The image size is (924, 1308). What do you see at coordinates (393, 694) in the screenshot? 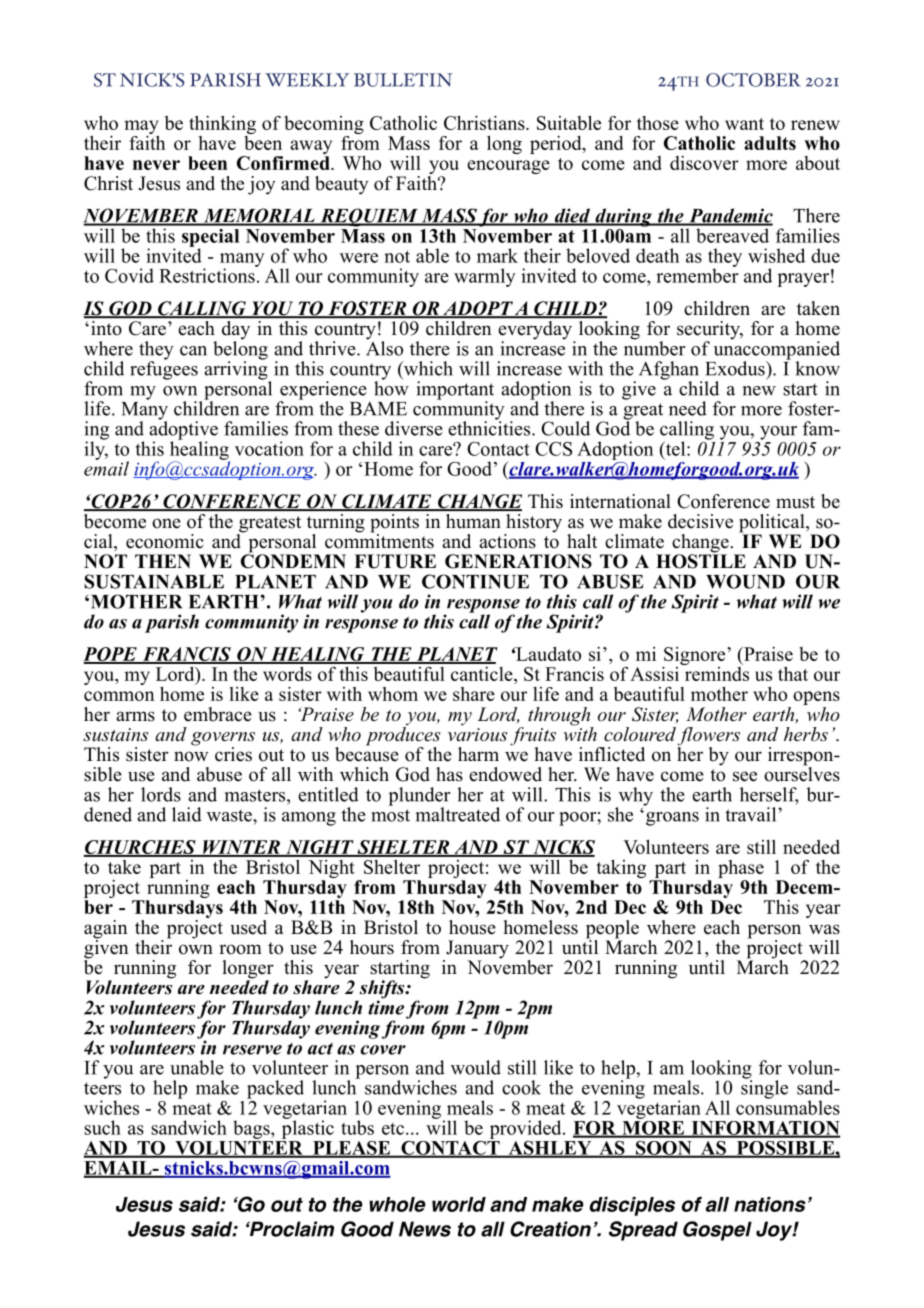
I see `whom` at bounding box center [393, 694].
